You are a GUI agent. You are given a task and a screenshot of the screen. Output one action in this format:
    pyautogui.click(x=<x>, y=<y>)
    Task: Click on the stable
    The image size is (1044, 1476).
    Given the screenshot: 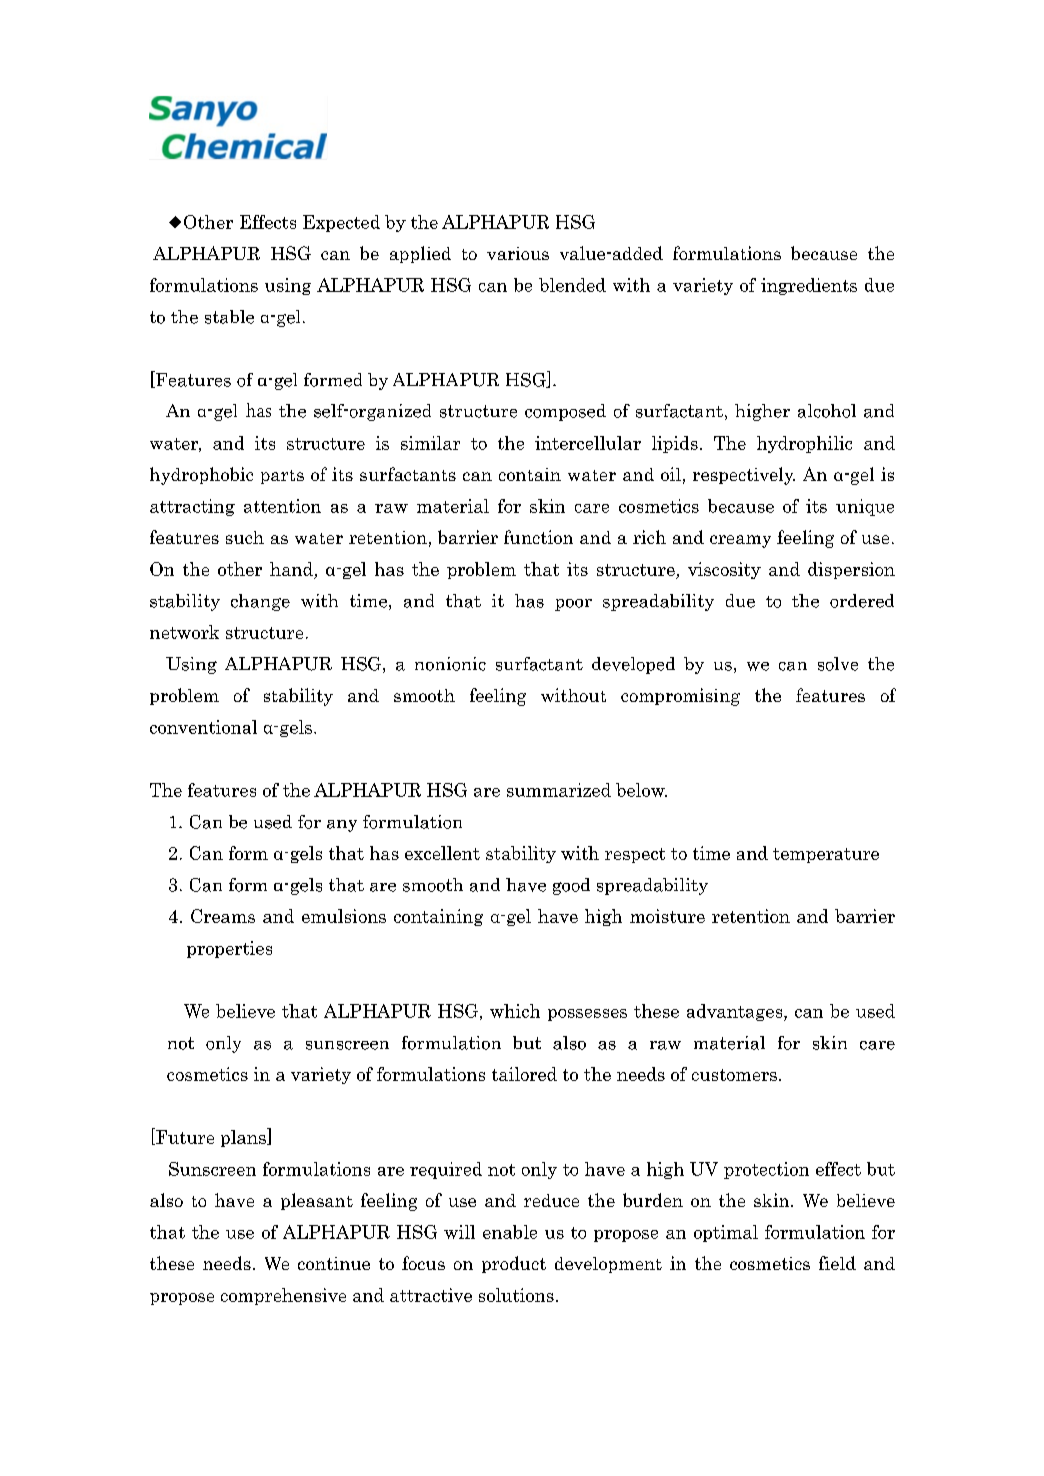 What is the action you would take?
    pyautogui.click(x=229, y=317)
